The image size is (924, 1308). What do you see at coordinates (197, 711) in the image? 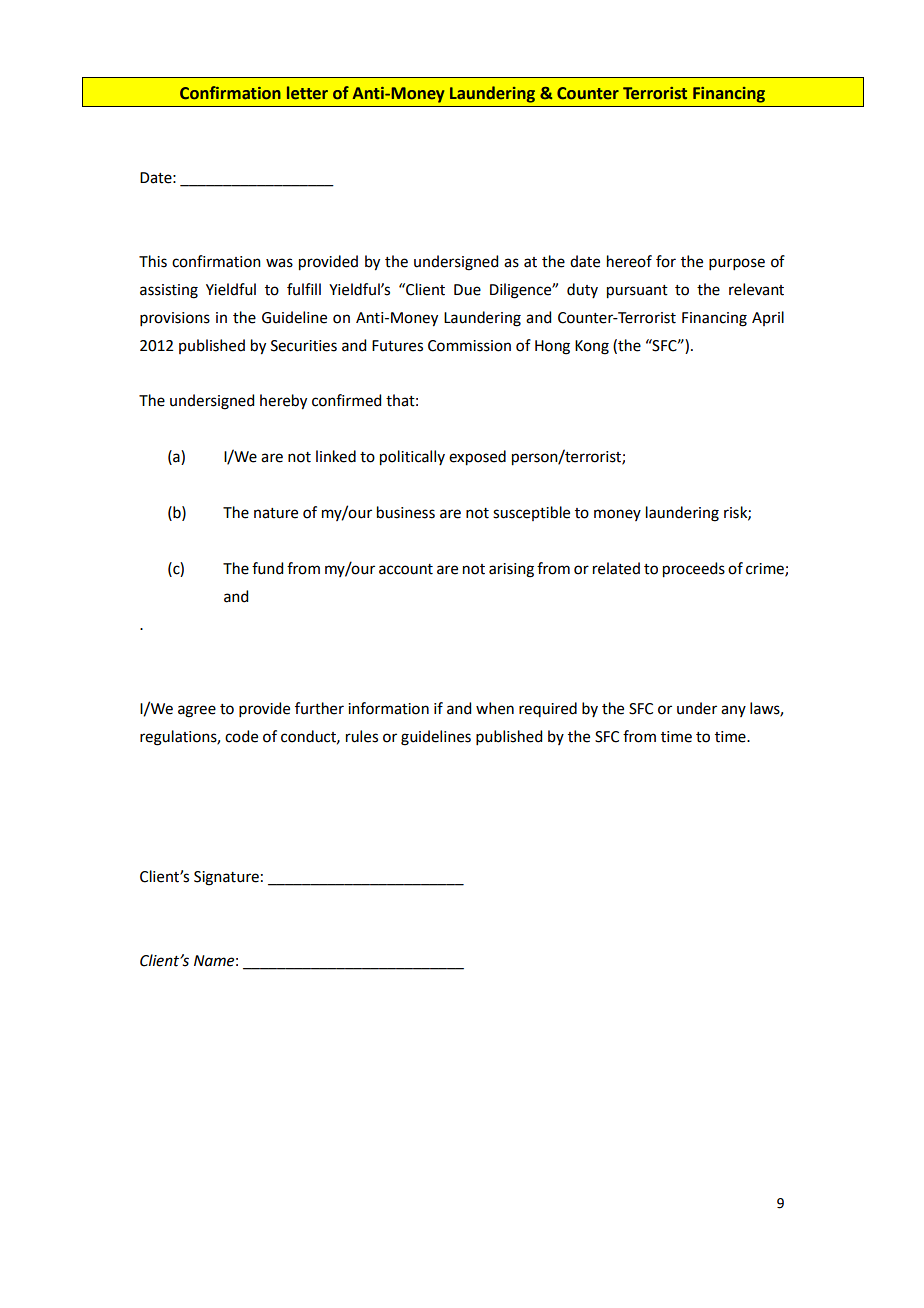
I see `agree` at bounding box center [197, 711].
